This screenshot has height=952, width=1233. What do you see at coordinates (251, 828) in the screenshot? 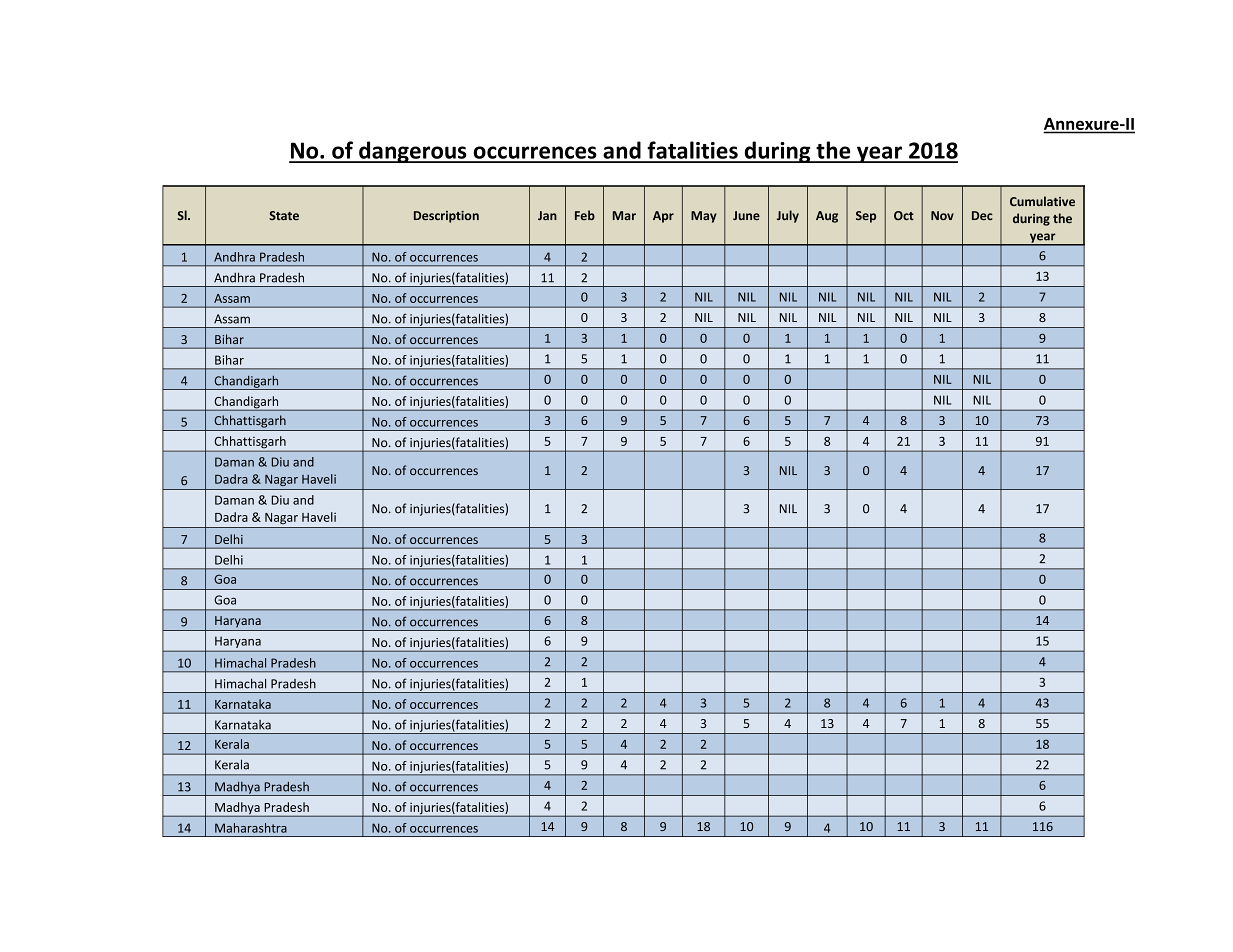
I see `Maharashtra` at bounding box center [251, 828].
